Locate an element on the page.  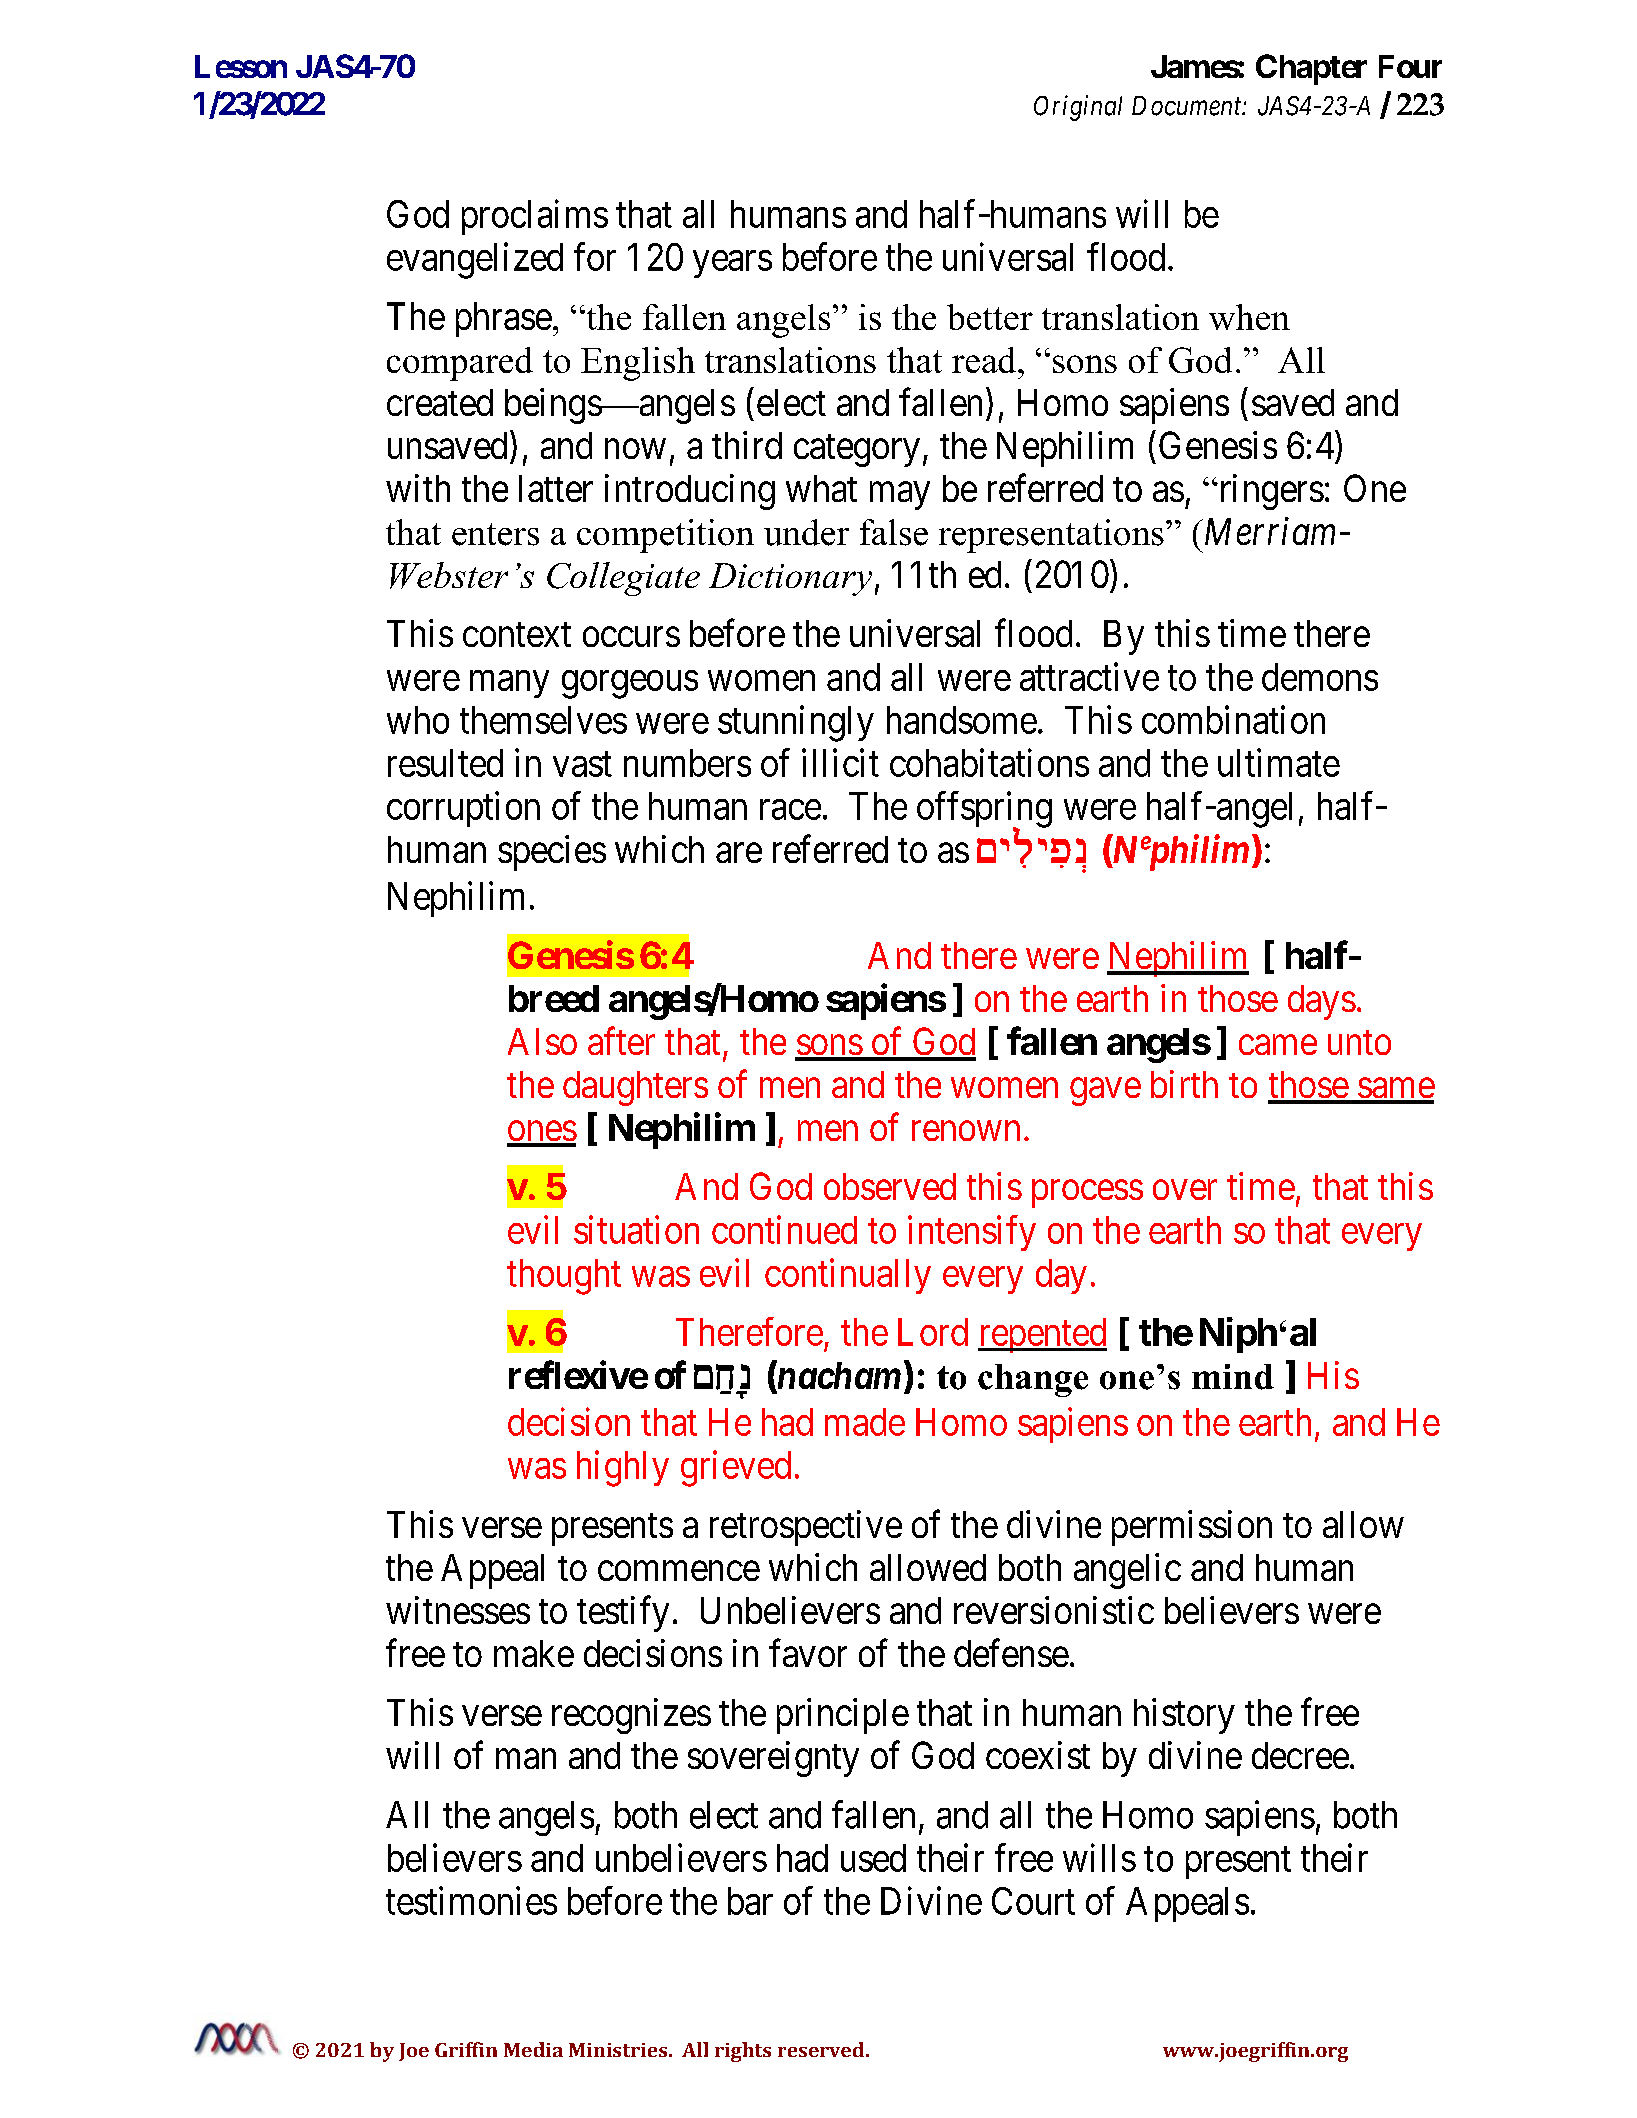
Original is located at coordinates (1078, 108).
